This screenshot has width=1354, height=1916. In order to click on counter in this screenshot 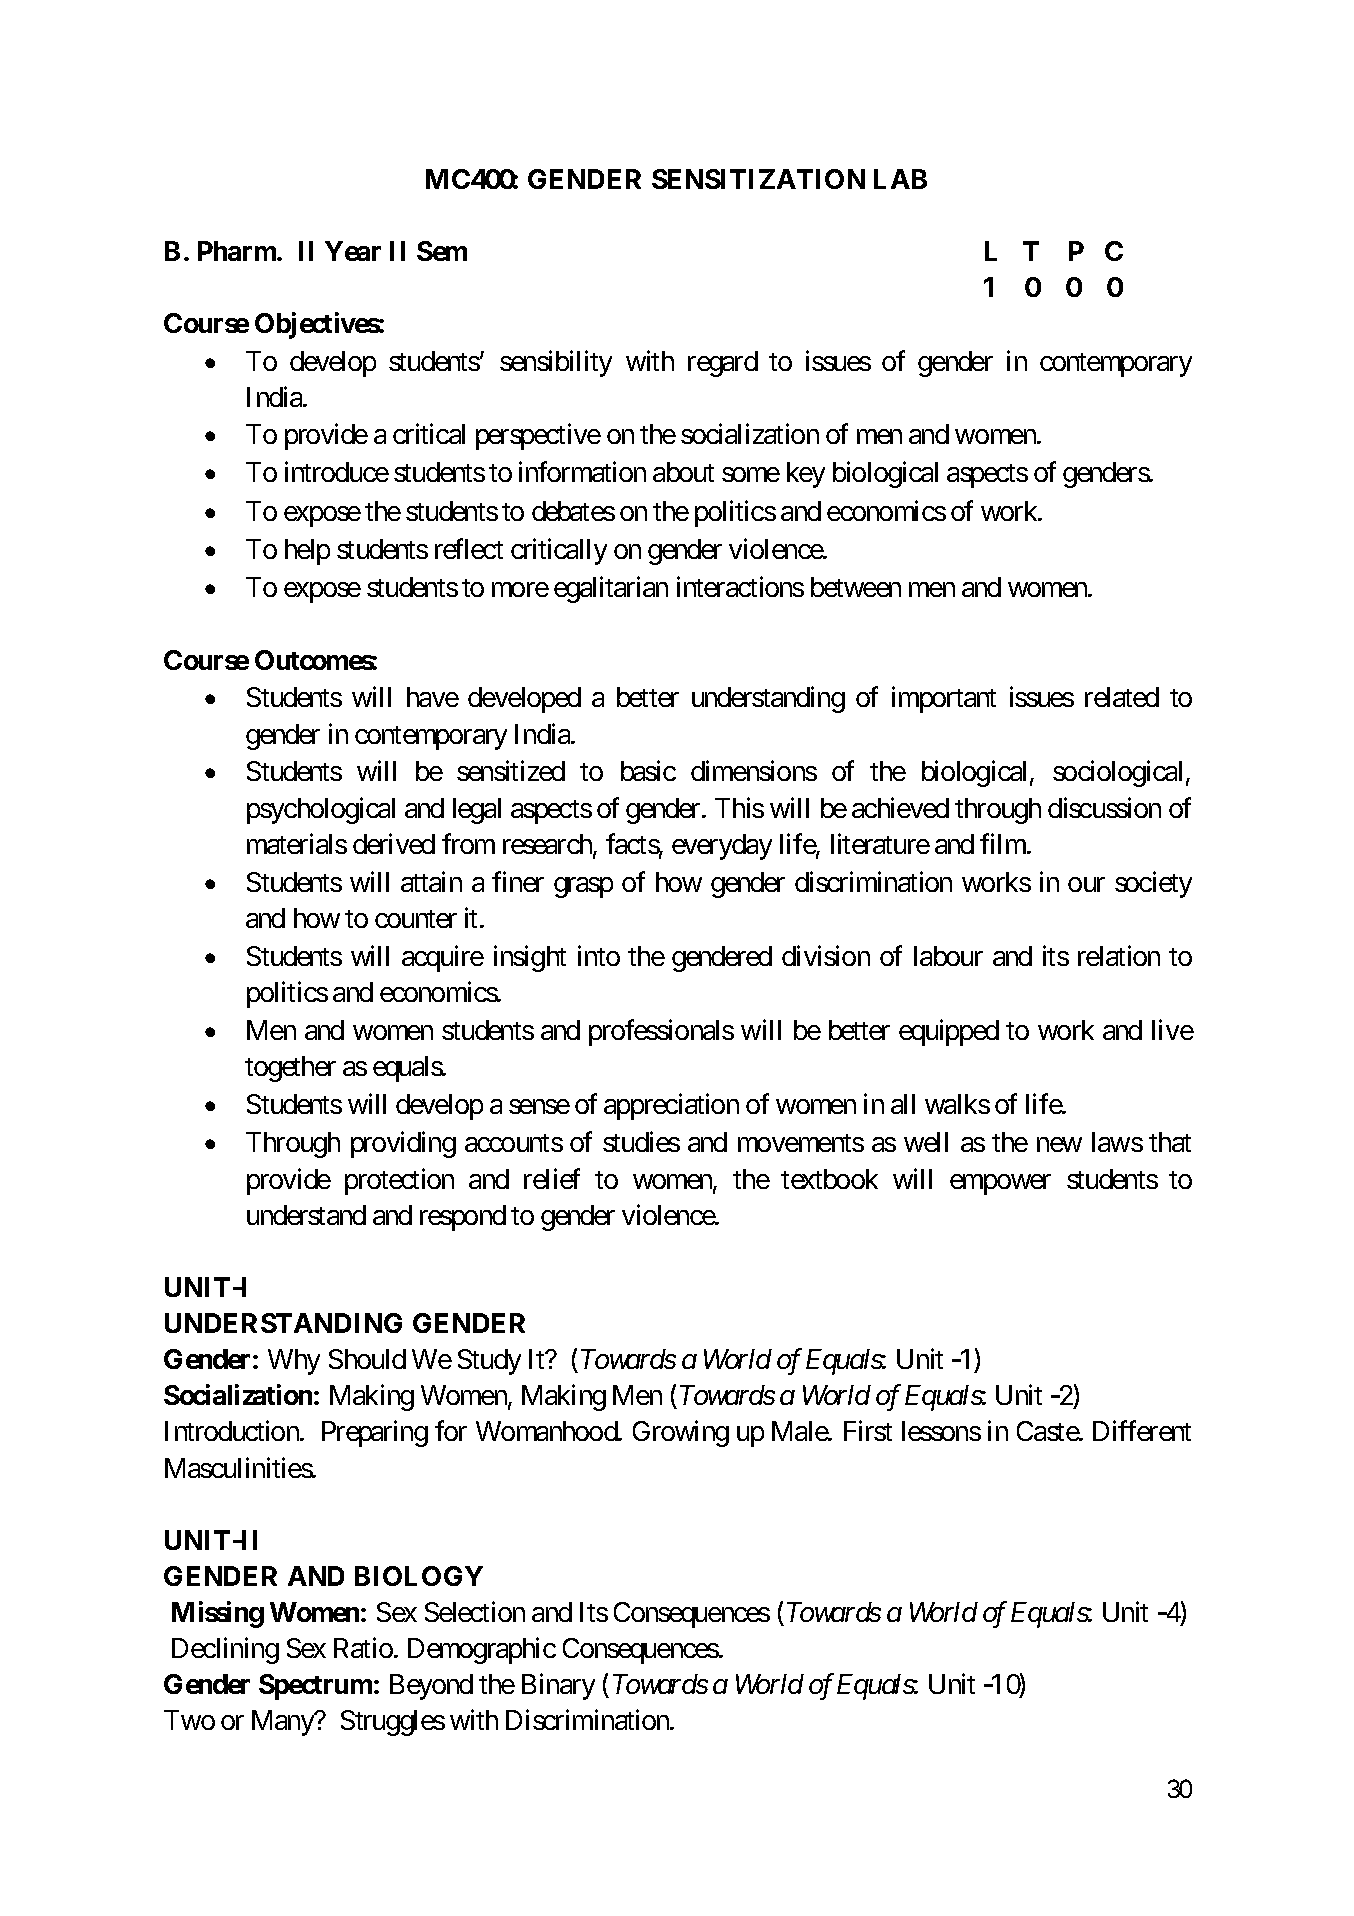, I will do `click(416, 919)`.
